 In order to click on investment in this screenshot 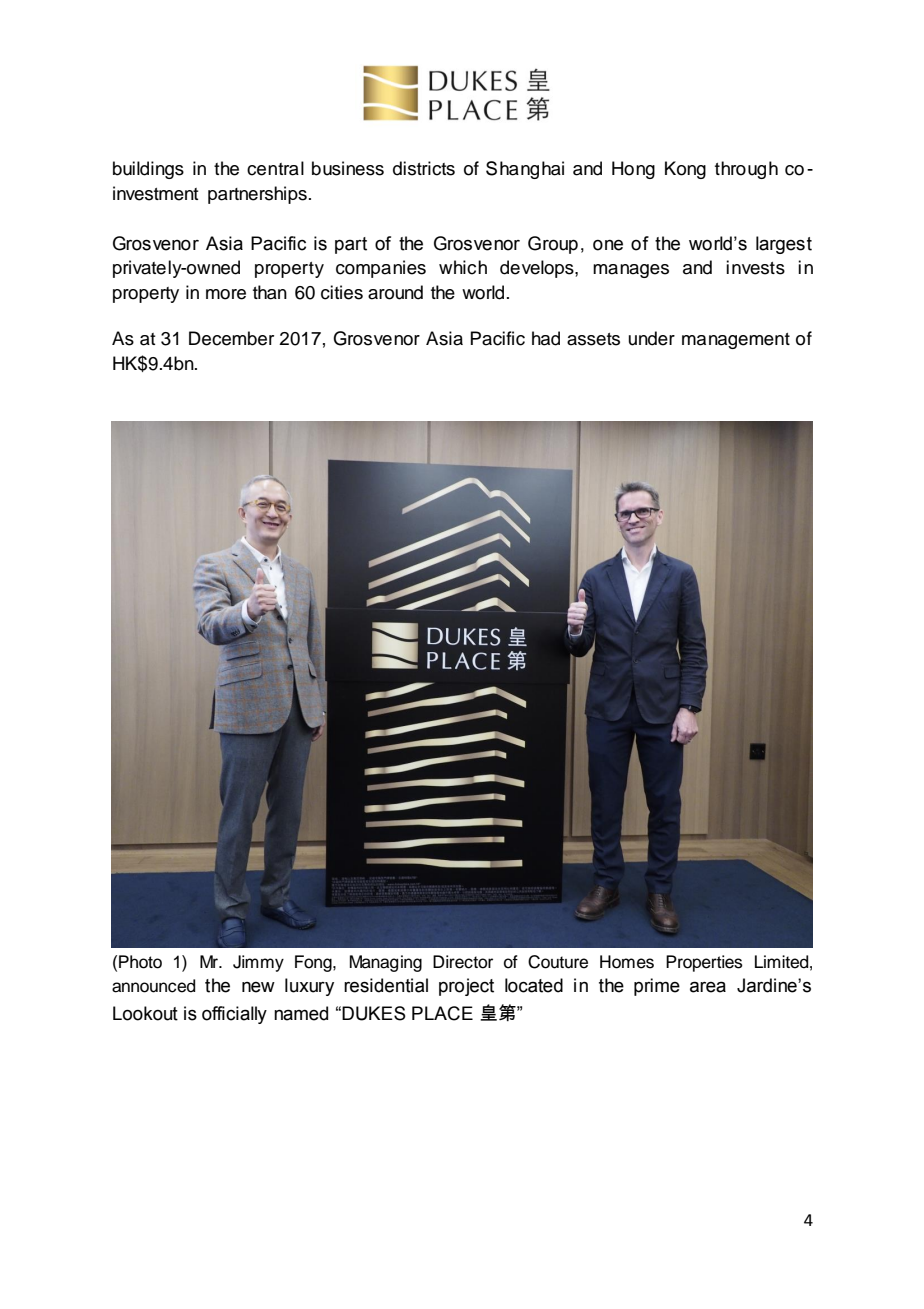, I will do `click(156, 193)`.
